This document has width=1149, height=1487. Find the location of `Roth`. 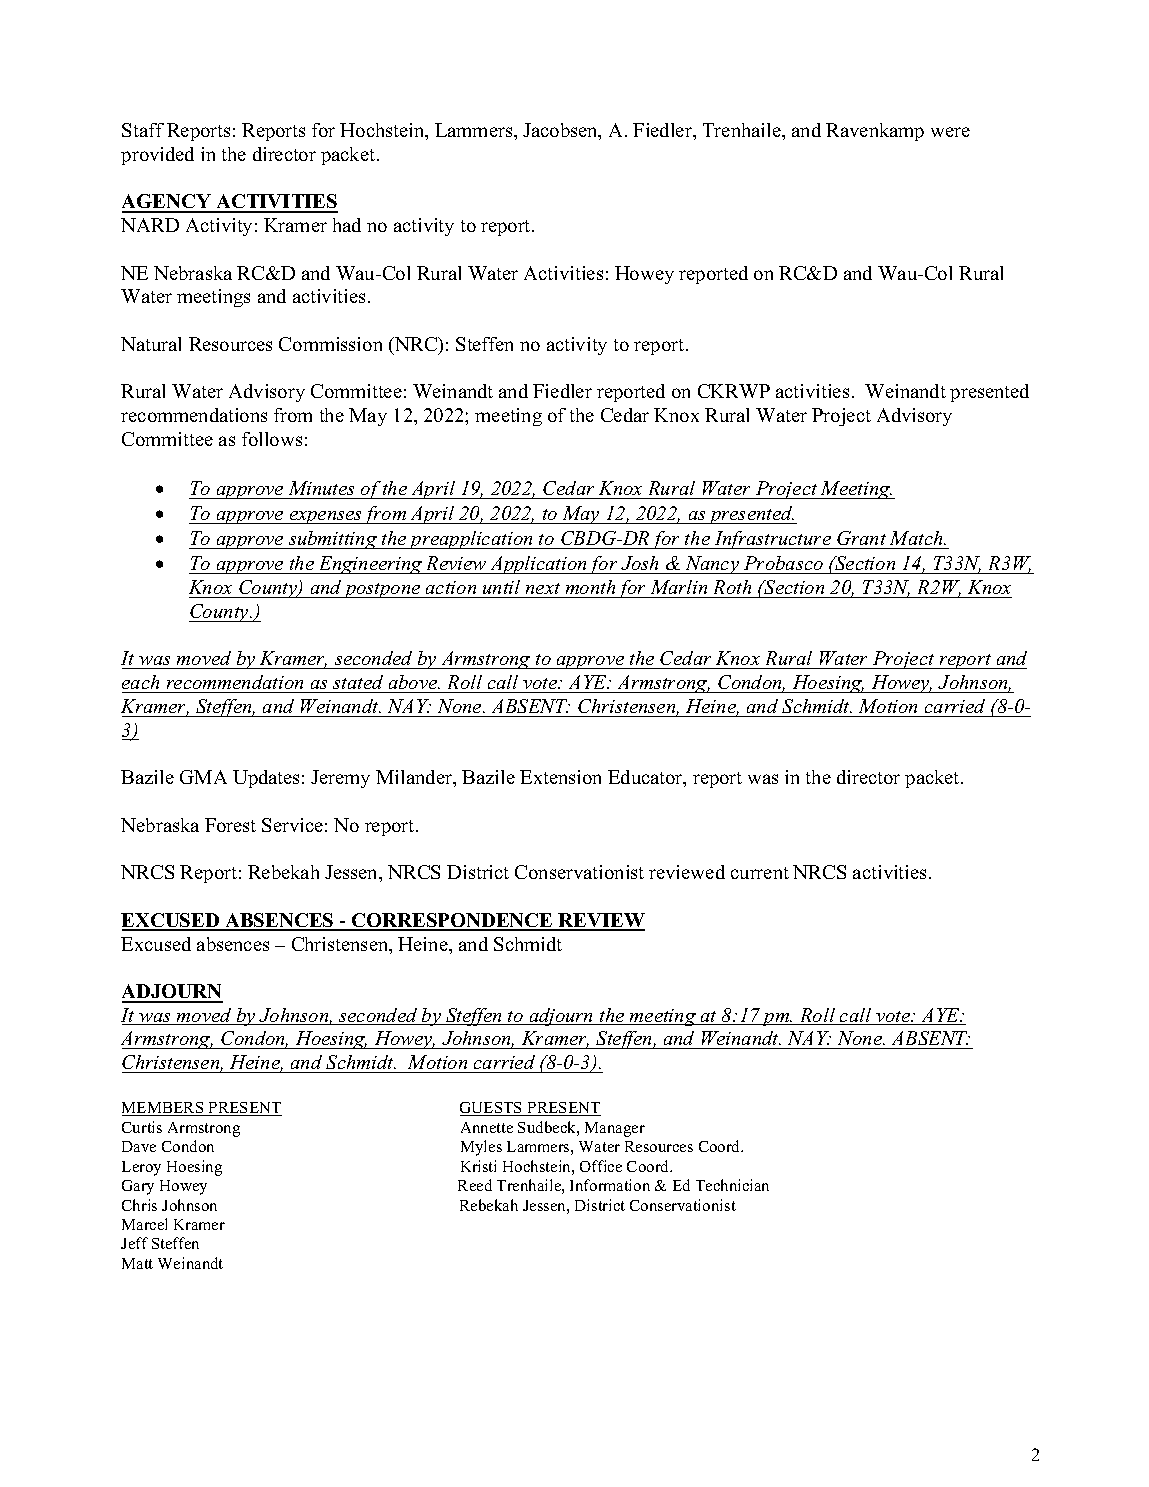

Roth is located at coordinates (732, 587).
